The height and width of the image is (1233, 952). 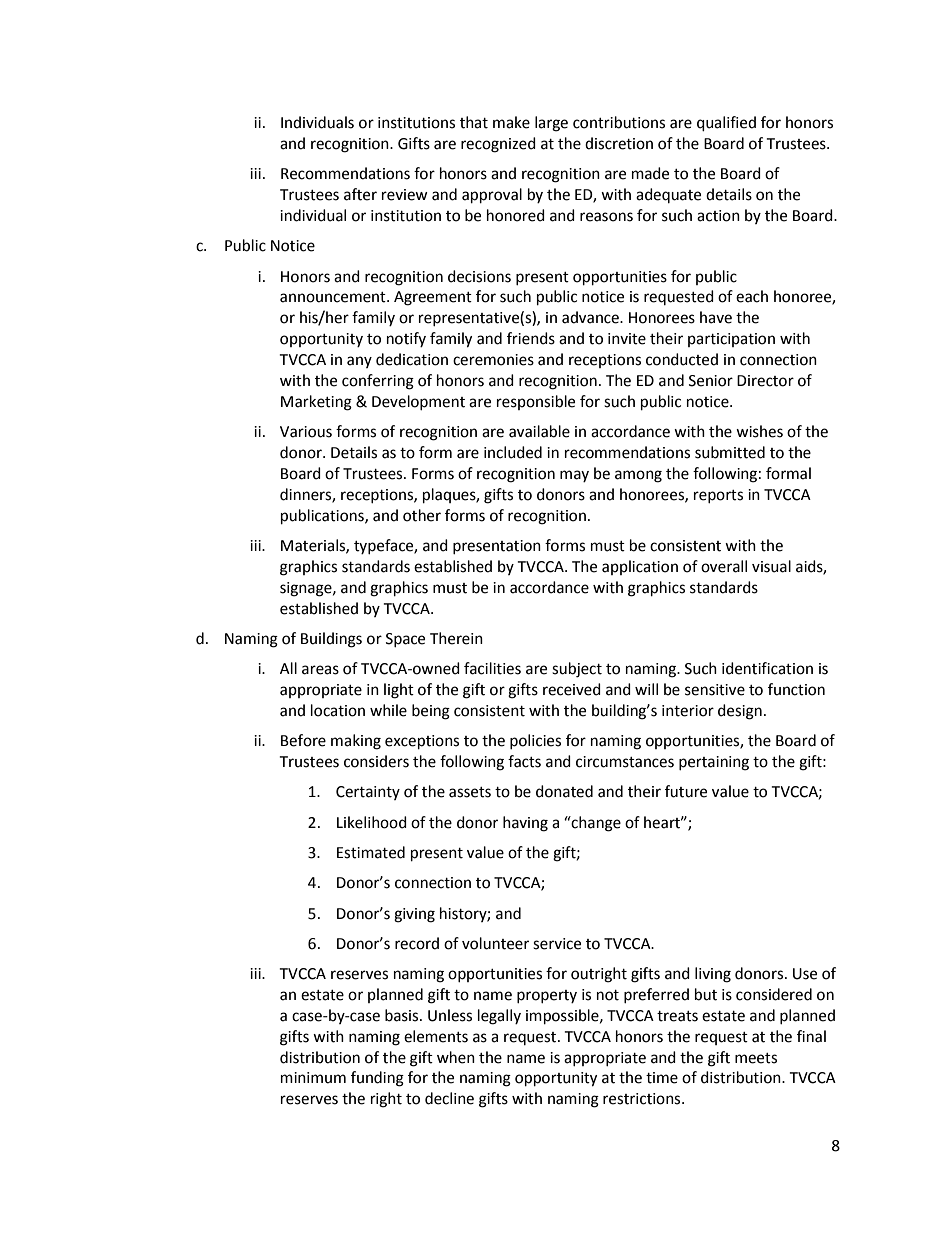 I want to click on living, so click(x=713, y=975).
